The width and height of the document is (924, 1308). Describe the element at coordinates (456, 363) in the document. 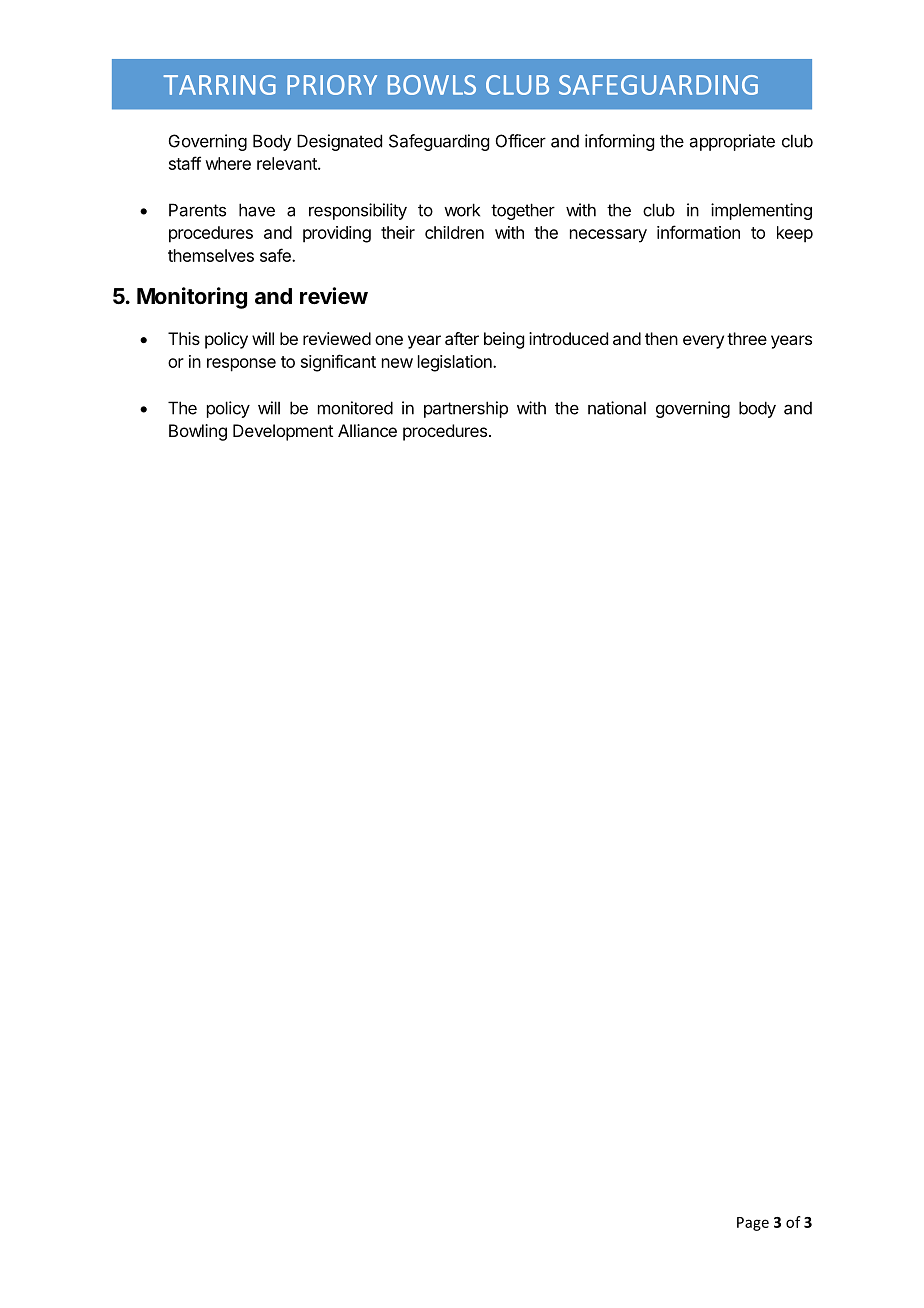

I see `legislation` at that location.
